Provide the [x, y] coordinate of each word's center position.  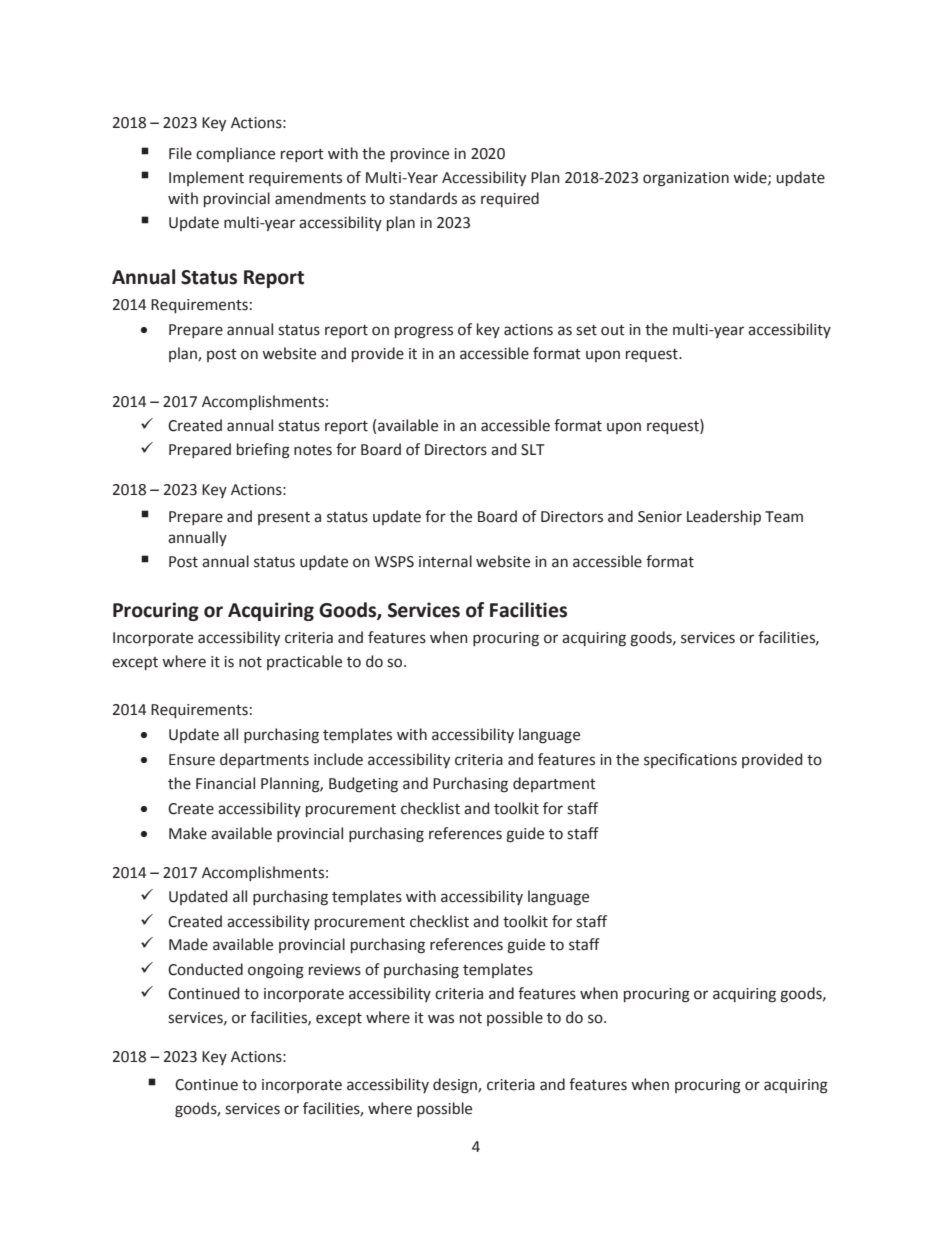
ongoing [276, 971]
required [510, 199]
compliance [235, 154]
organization [686, 179]
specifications [690, 760]
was [441, 1019]
